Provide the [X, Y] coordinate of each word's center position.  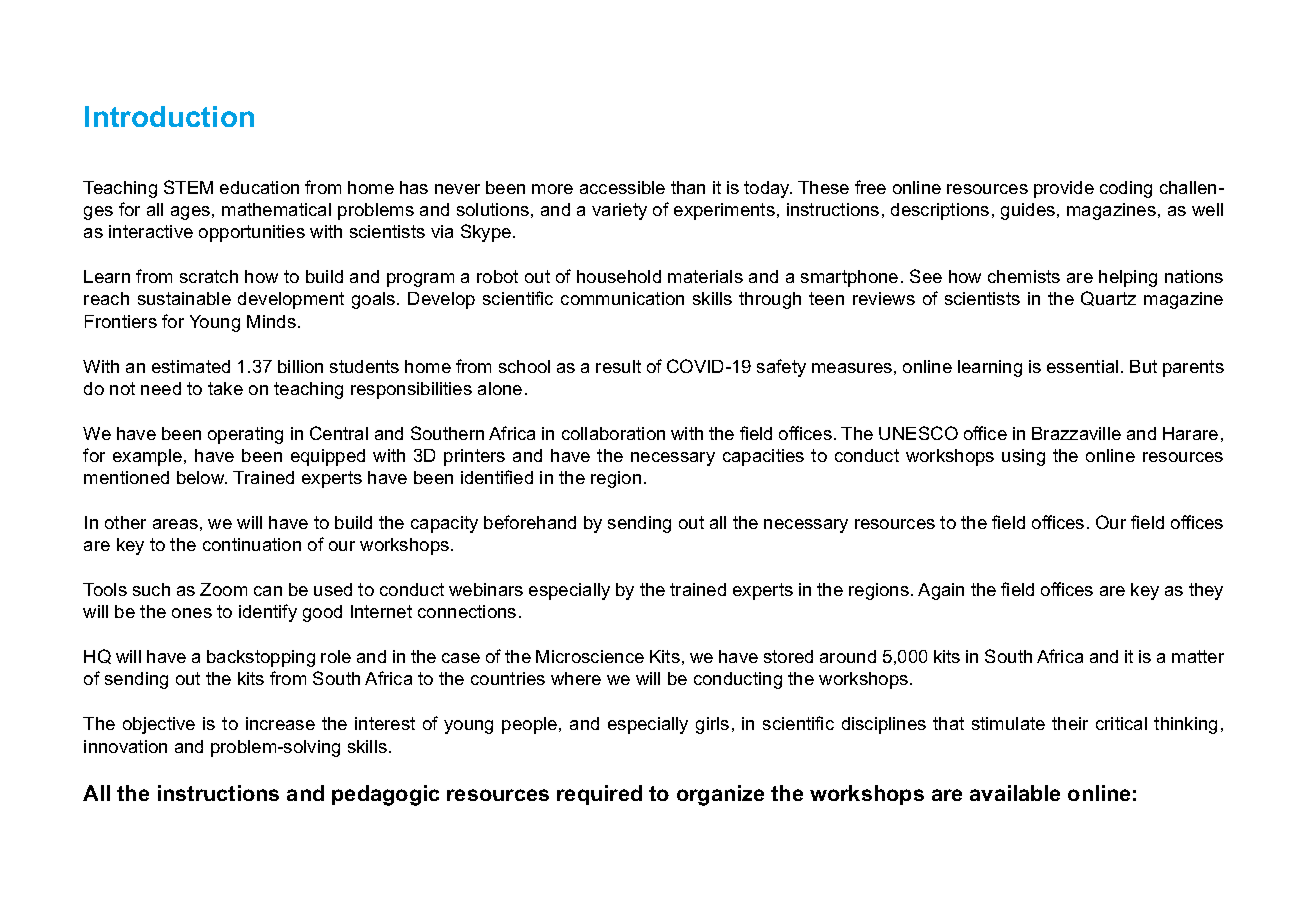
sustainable [184, 298]
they [1206, 591]
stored [788, 656]
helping [1128, 278]
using [1023, 457]
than [688, 187]
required [599, 795]
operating [245, 435]
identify [268, 613]
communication [622, 298]
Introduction [169, 116]
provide [1064, 189]
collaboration [613, 433]
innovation [125, 746]
